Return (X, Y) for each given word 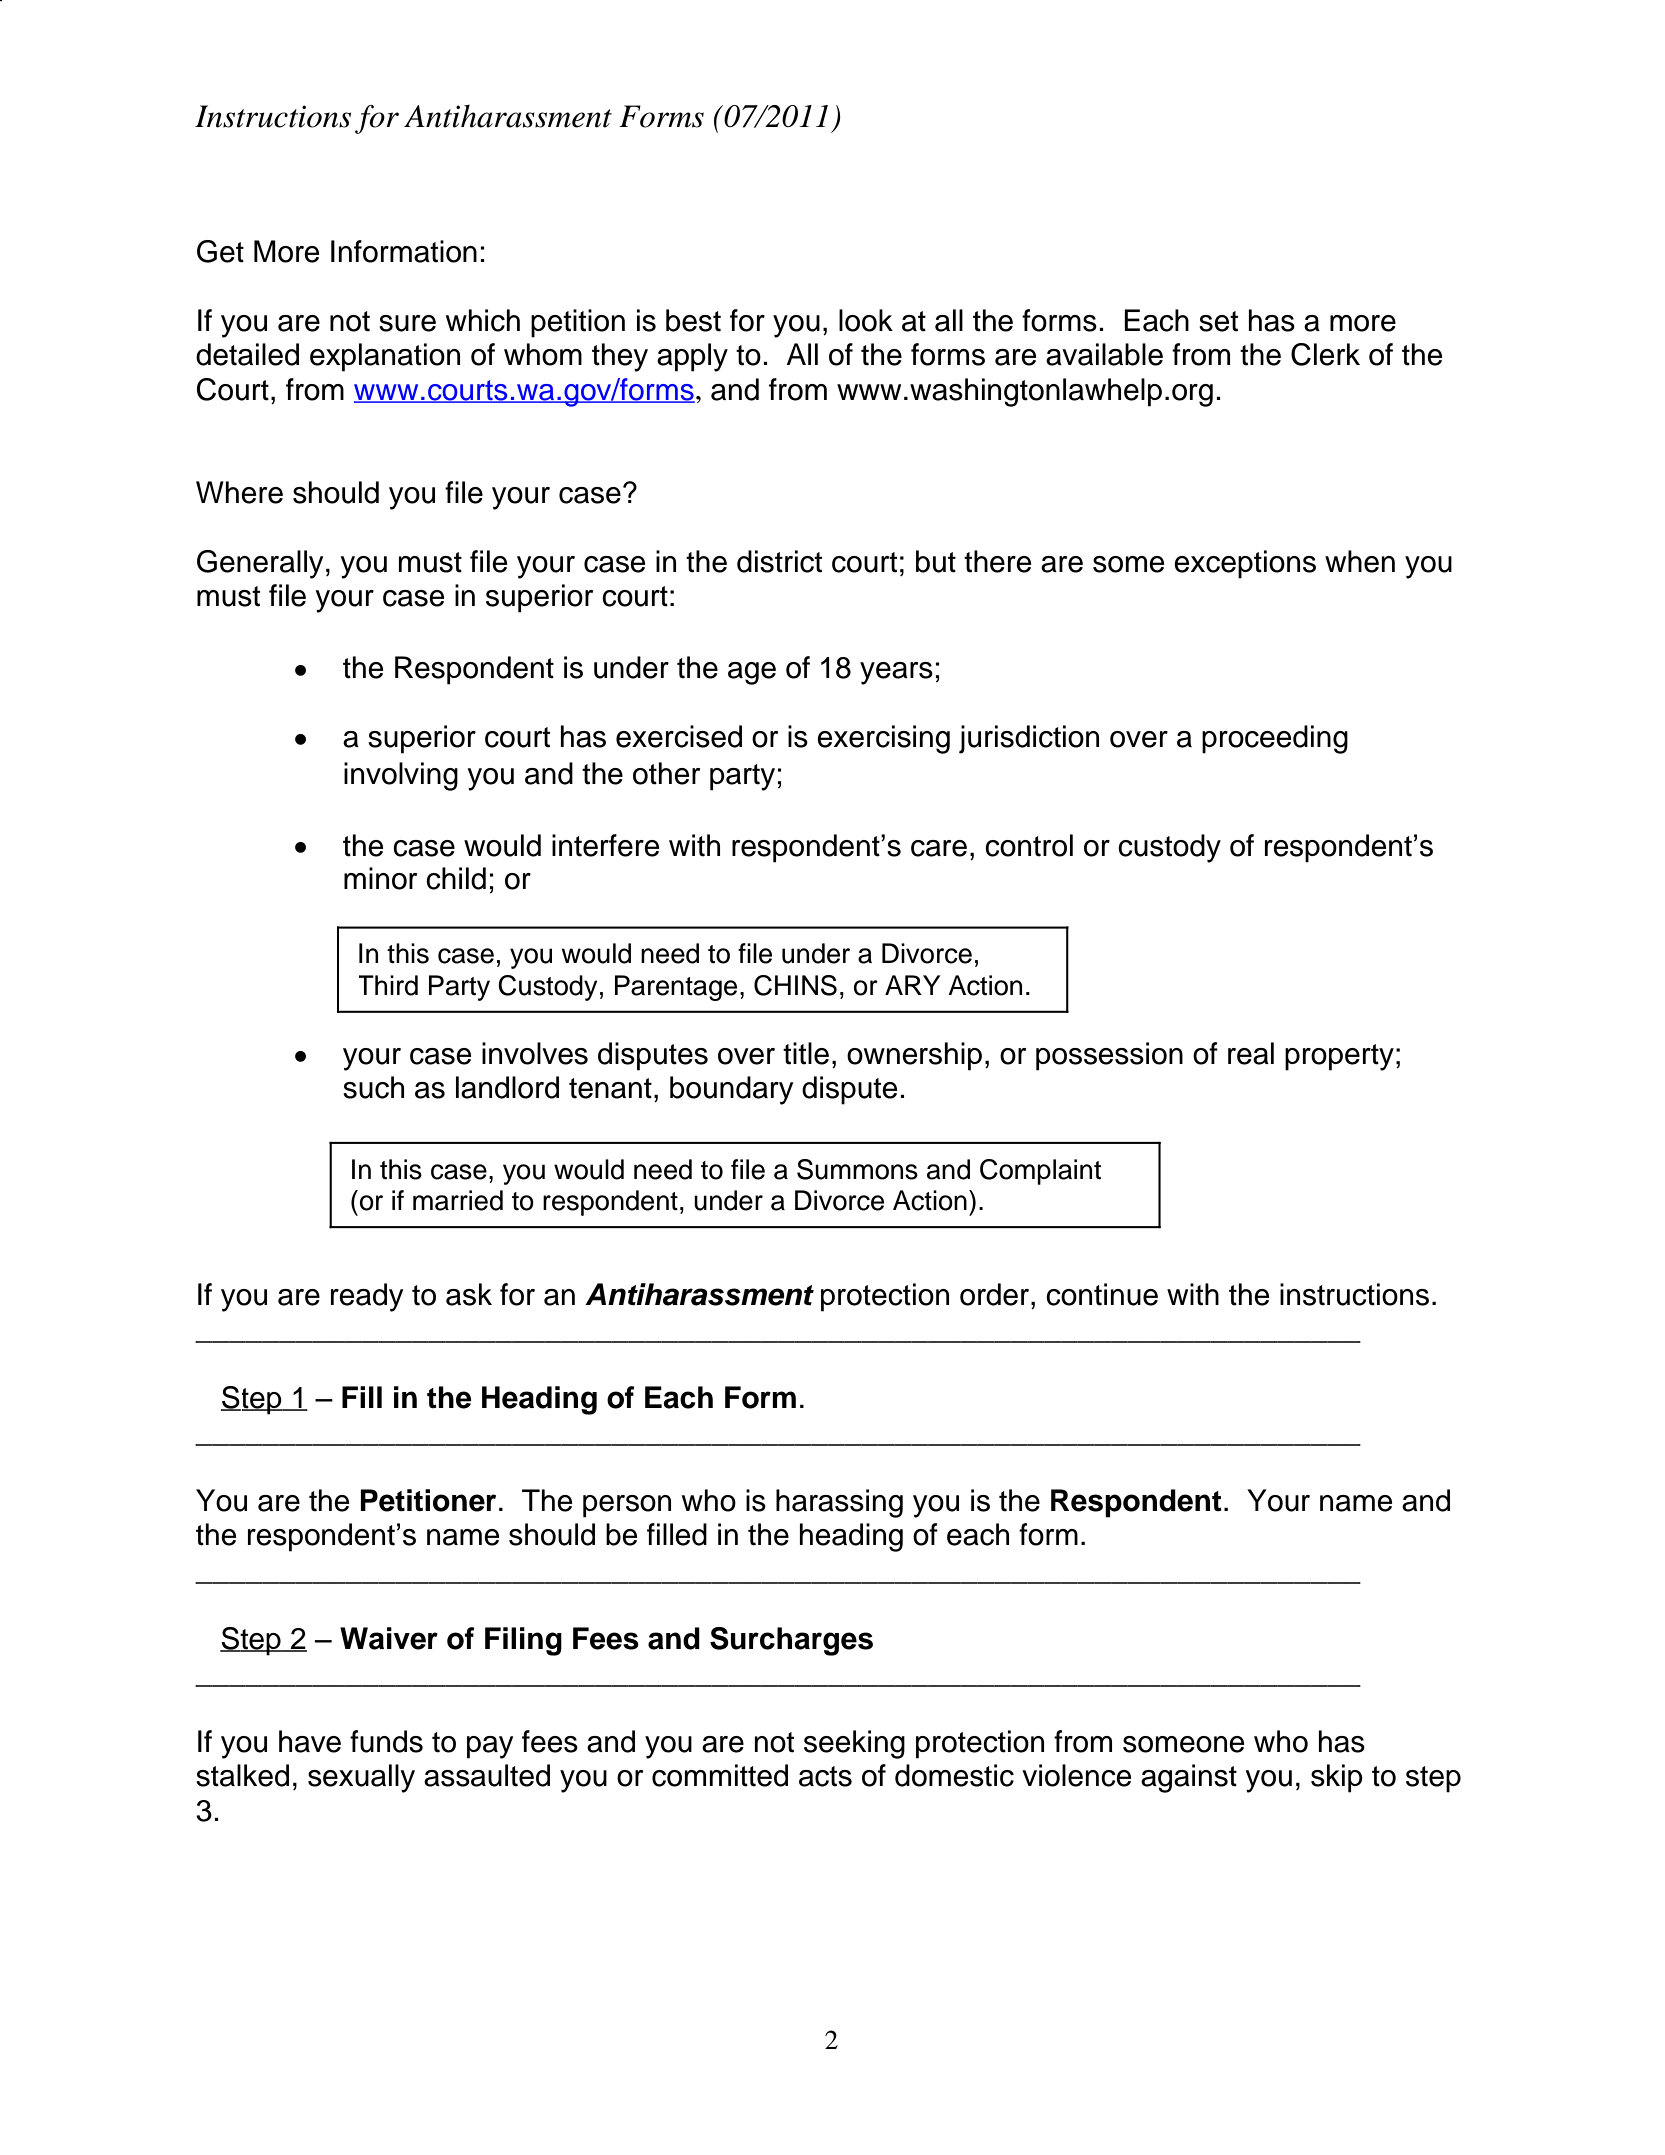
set (1218, 321)
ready (367, 1297)
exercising (883, 739)
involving (401, 776)
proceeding (1275, 739)
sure (407, 323)
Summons (857, 1169)
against (1189, 1778)
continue (1102, 1294)
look (866, 320)
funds (386, 1741)
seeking (854, 1744)
